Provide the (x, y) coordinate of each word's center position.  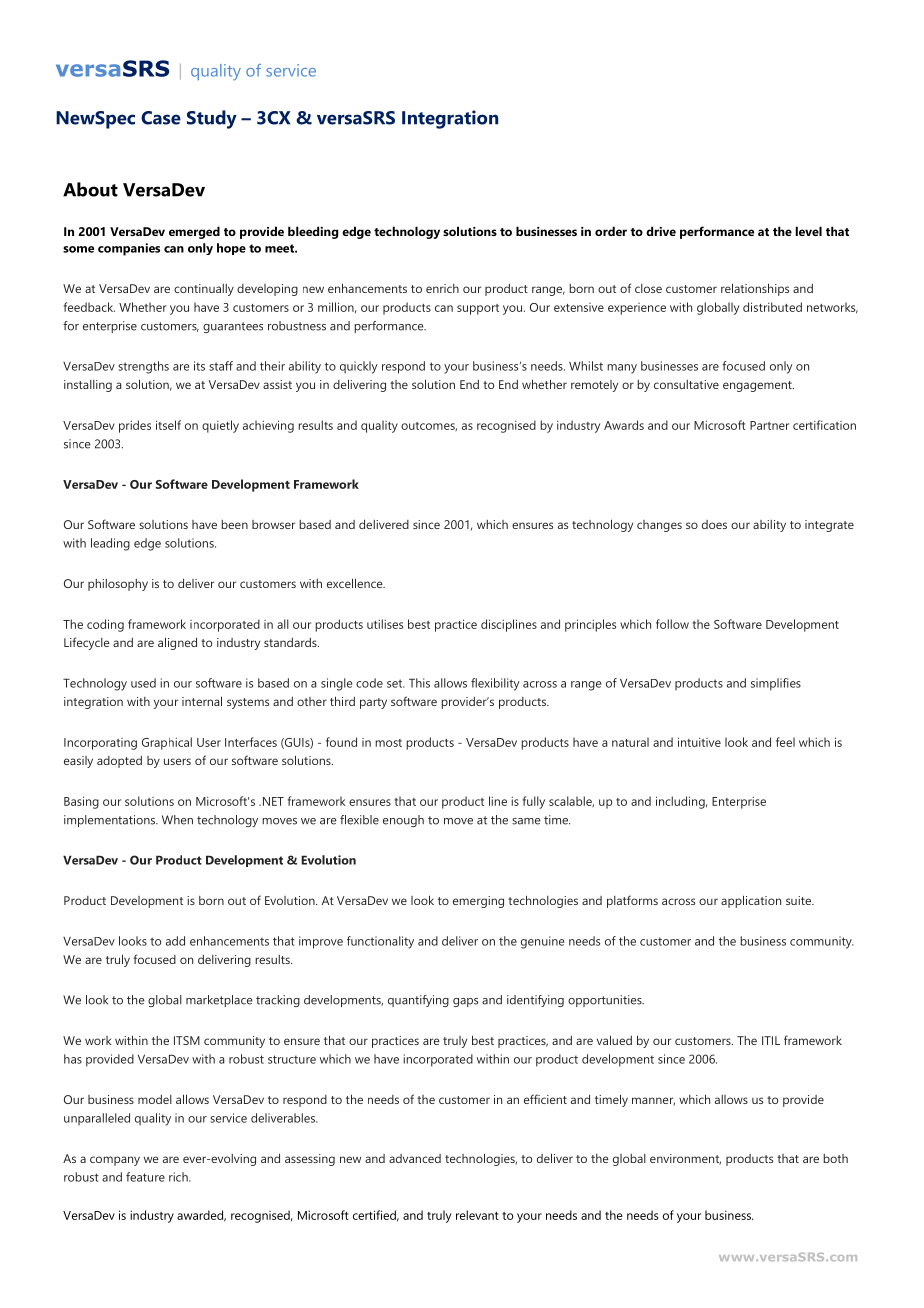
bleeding (313, 232)
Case (161, 118)
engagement (758, 386)
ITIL (771, 1040)
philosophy (118, 585)
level (809, 231)
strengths (143, 367)
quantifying (418, 1001)
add (175, 941)
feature (145, 1177)
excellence (356, 583)
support (478, 309)
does (714, 524)
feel (785, 742)
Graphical (167, 743)
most (388, 743)
